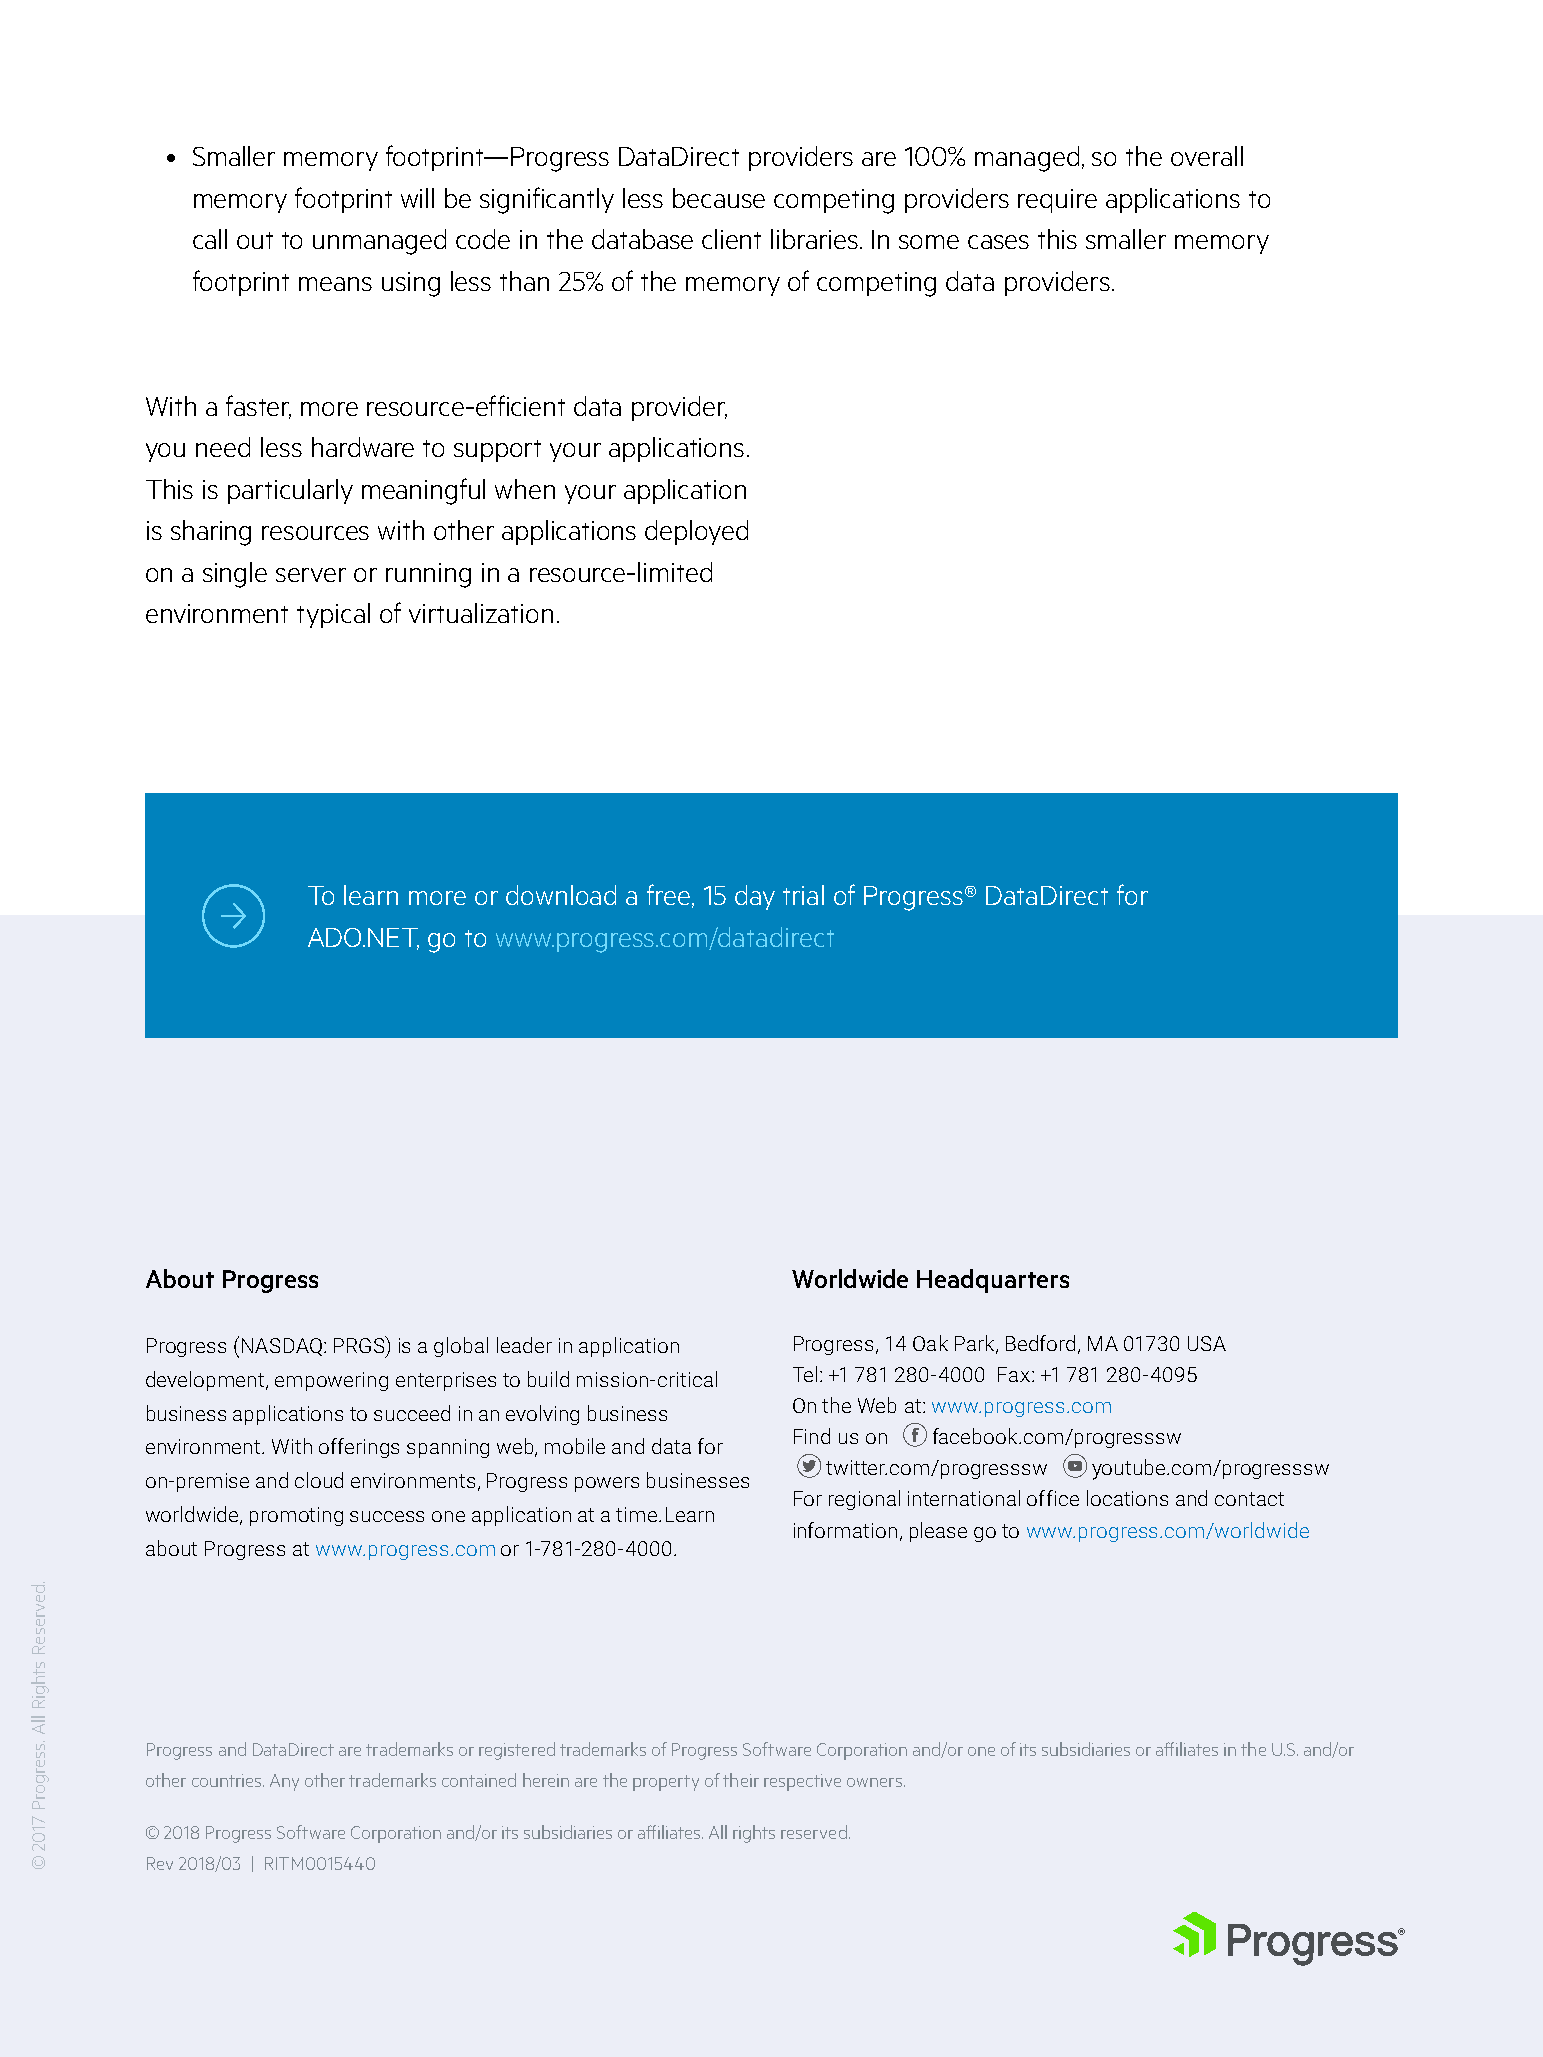 The height and width of the screenshot is (2057, 1543). What do you see at coordinates (719, 198) in the screenshot?
I see `because` at bounding box center [719, 198].
